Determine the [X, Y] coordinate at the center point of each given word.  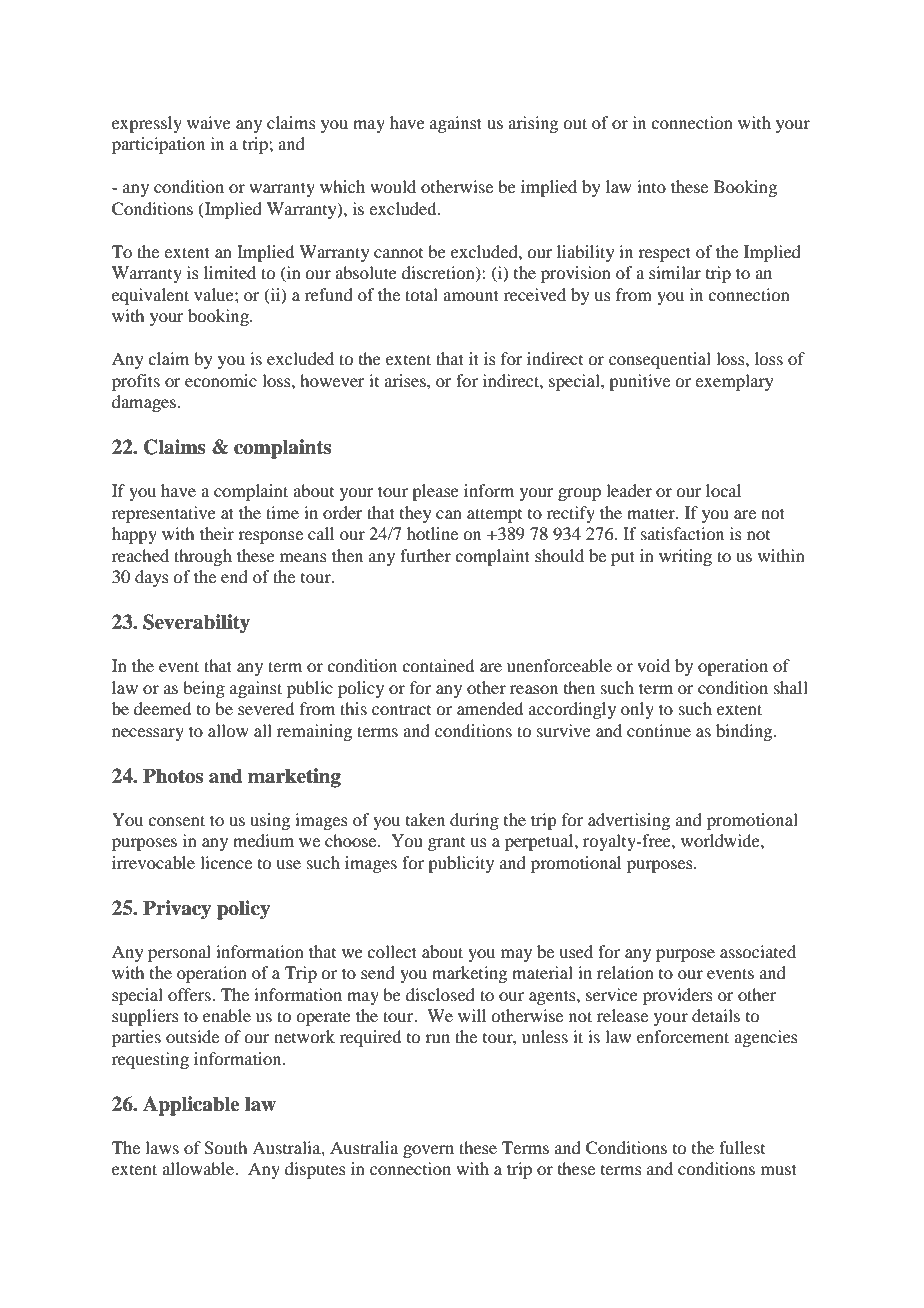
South [225, 1148]
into [651, 186]
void [653, 665]
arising [533, 124]
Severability [196, 624]
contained [438, 665]
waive [209, 122]
